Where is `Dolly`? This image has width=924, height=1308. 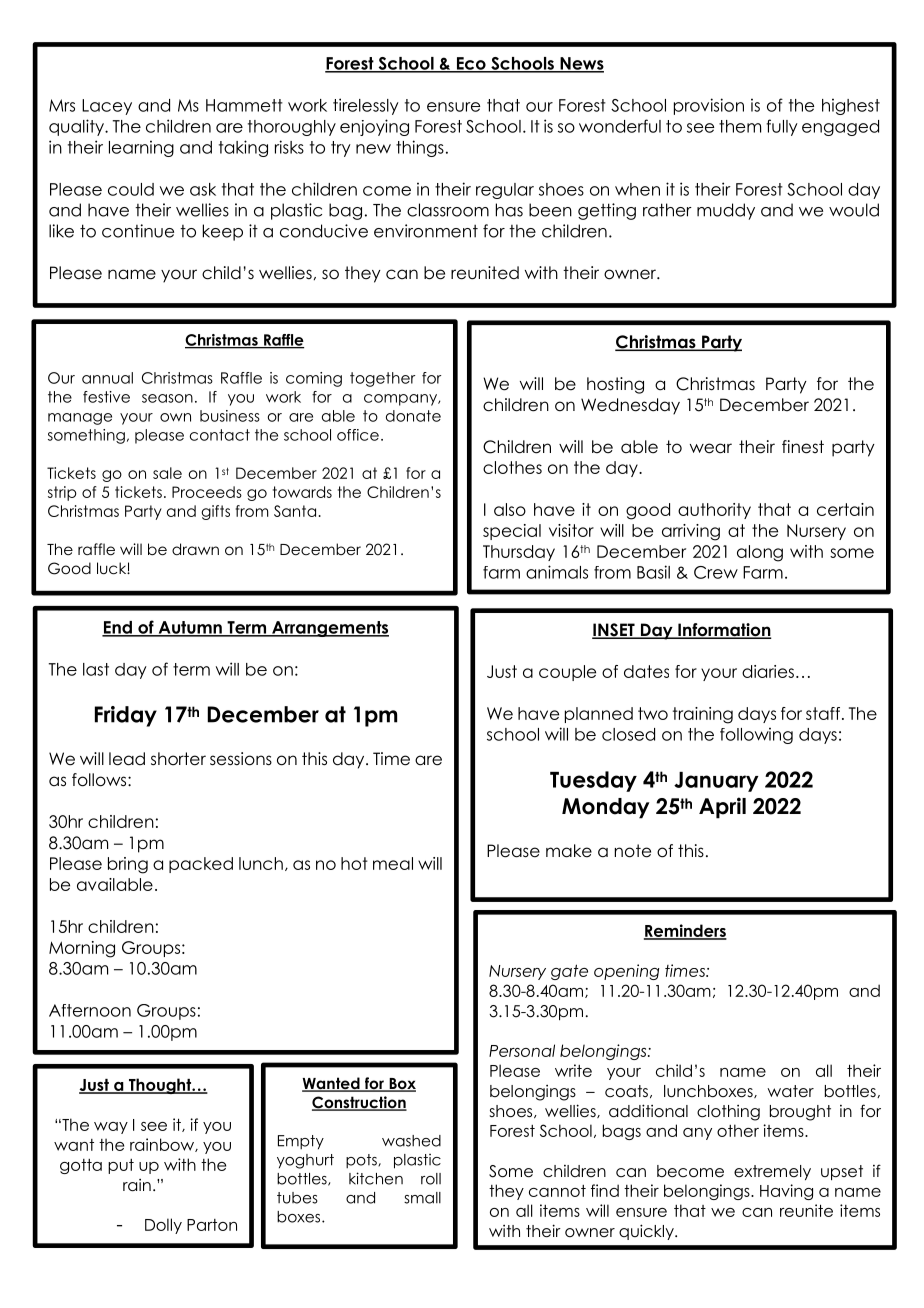 Dolly is located at coordinates (163, 1226).
